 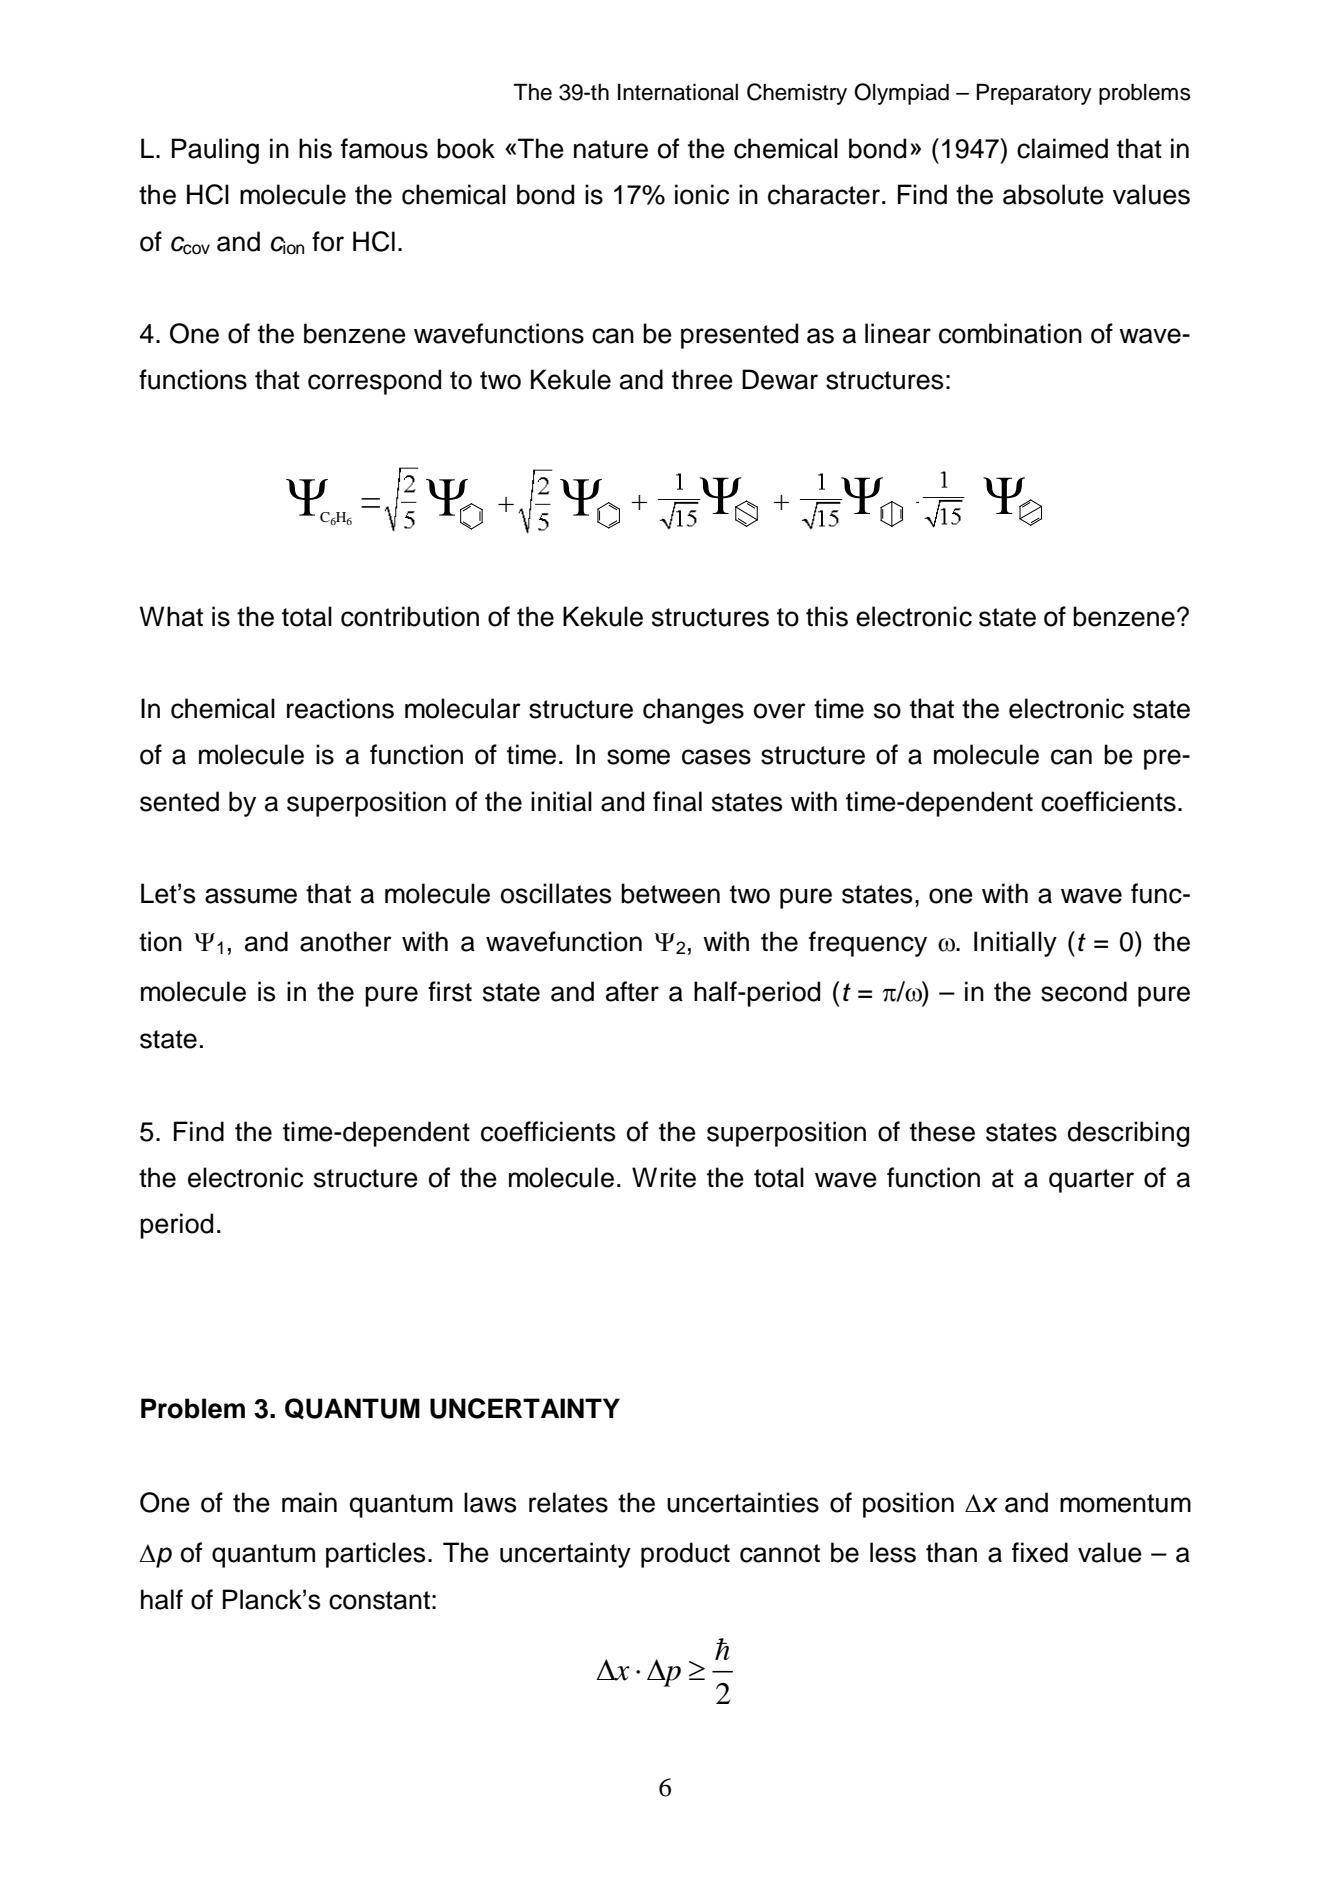 What do you see at coordinates (611, 149) in the screenshot?
I see `nature` at bounding box center [611, 149].
